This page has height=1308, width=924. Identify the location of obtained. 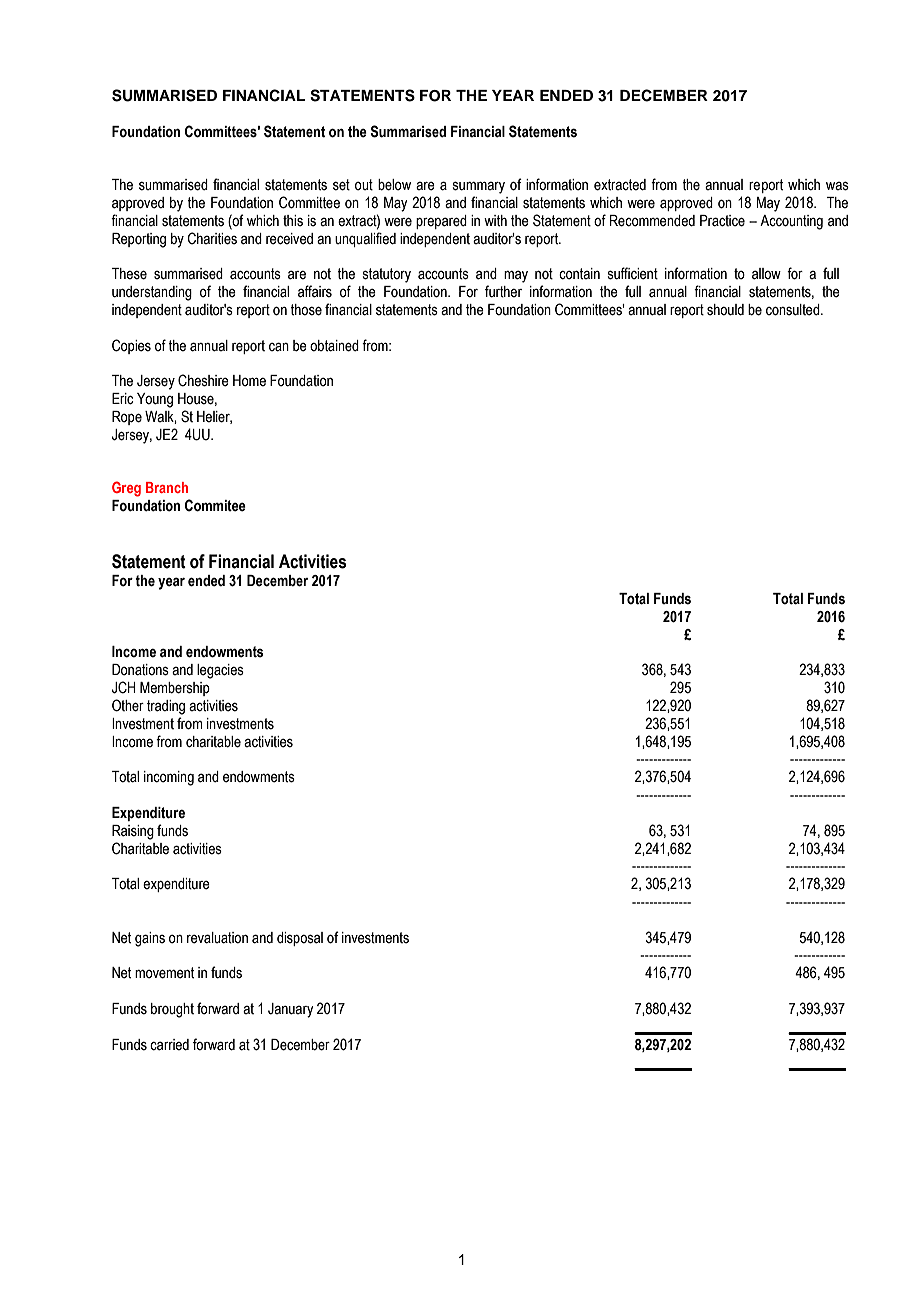
(334, 346).
